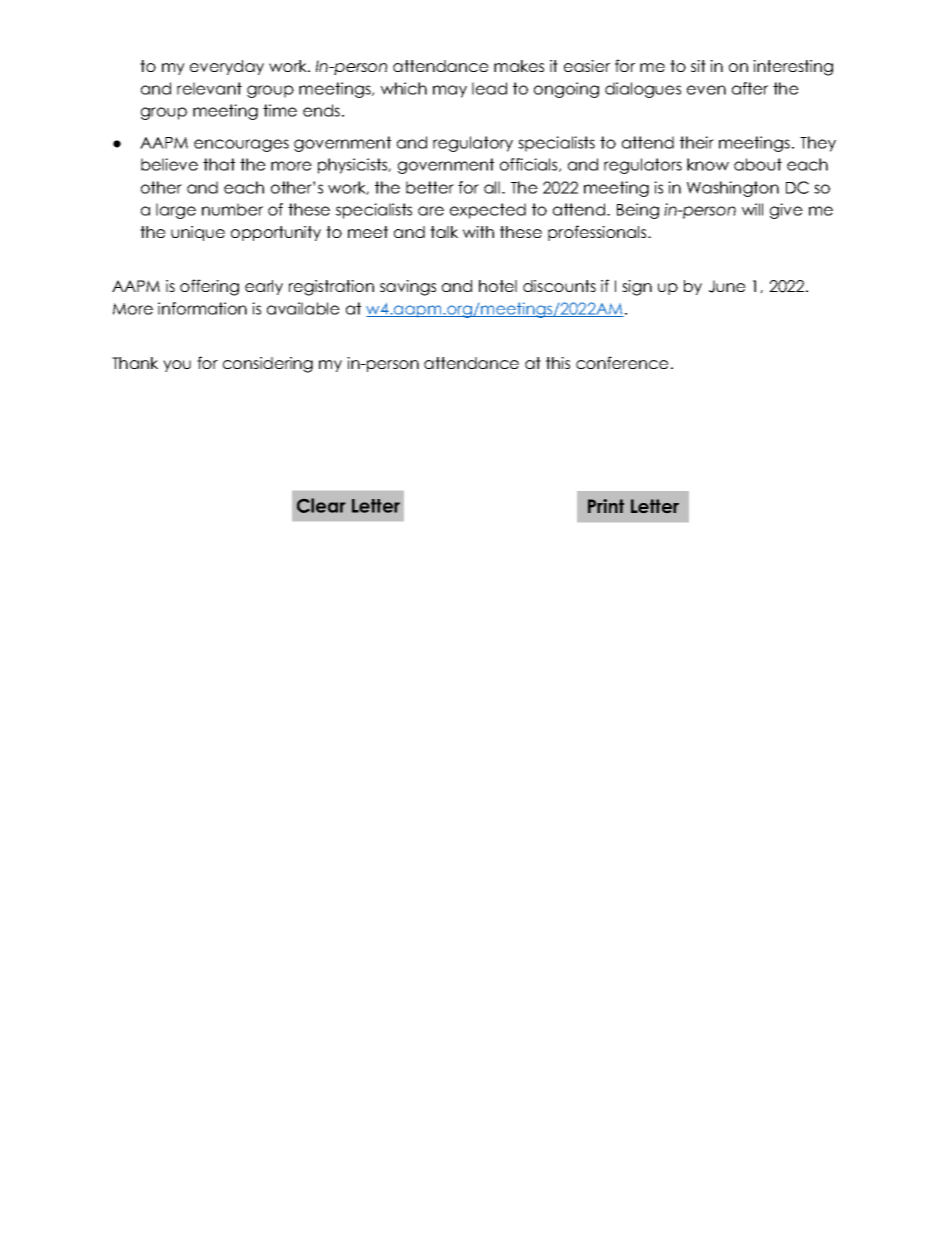  I want to click on everyday, so click(227, 67).
